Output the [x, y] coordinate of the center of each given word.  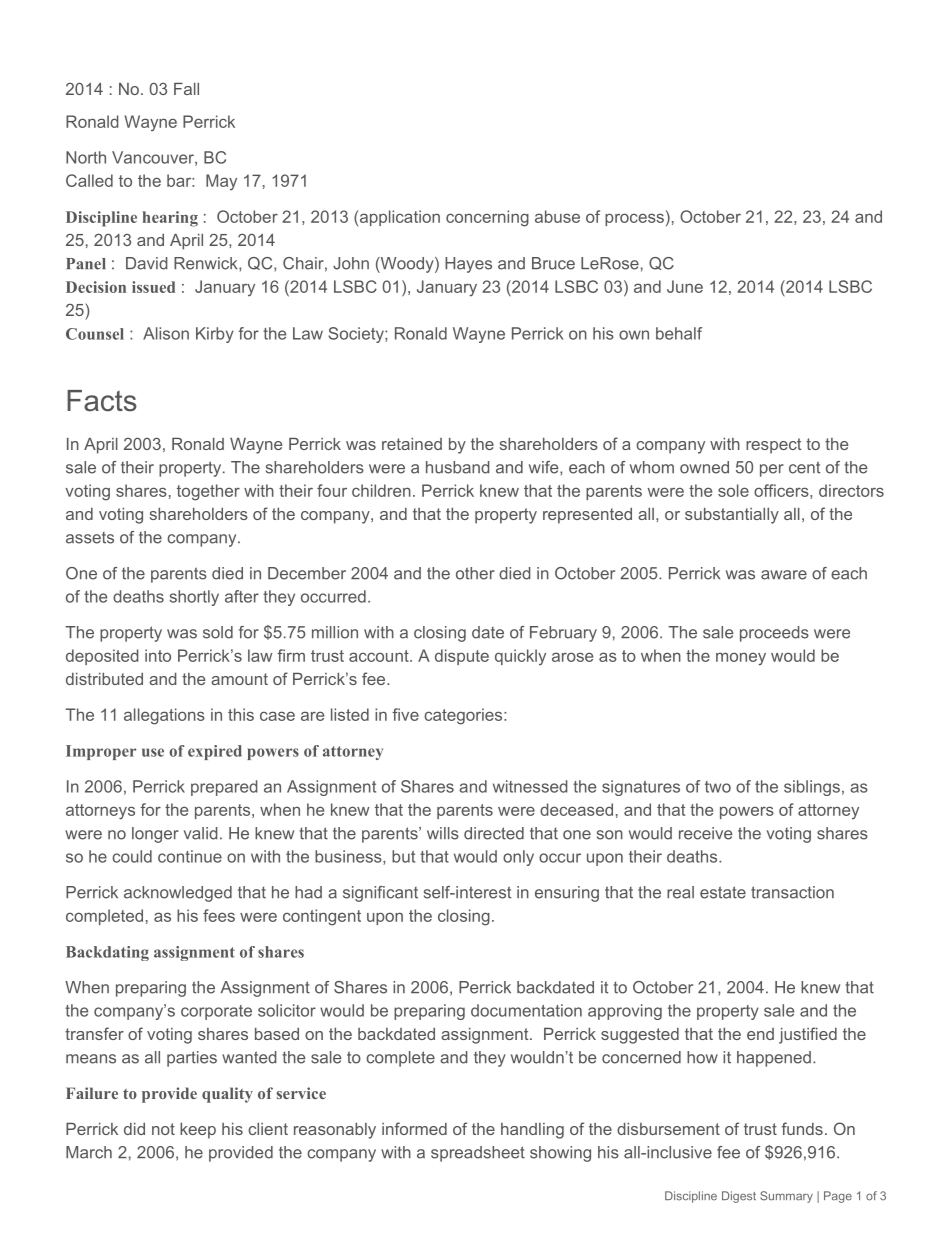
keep [198, 1131]
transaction [792, 892]
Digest [739, 1197]
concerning [487, 218]
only [518, 858]
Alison [166, 333]
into [158, 655]
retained [412, 444]
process [634, 219]
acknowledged [178, 894]
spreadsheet [478, 1154]
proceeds [774, 634]
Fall [186, 89]
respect [774, 446]
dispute [462, 657]
